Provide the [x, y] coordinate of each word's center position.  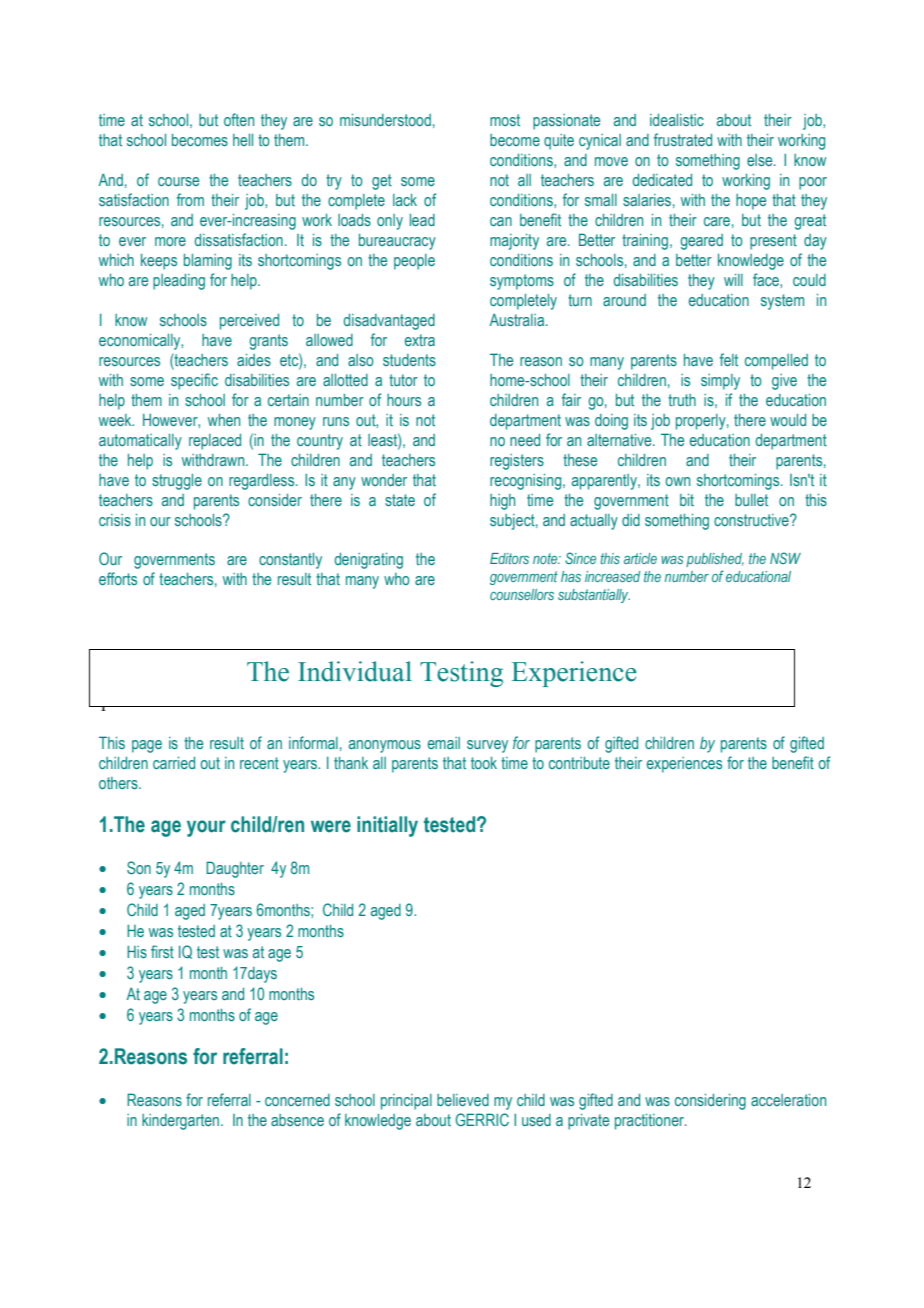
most [505, 120]
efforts [118, 578]
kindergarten [182, 1122]
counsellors [522, 594]
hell [243, 140]
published [715, 560]
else [761, 160]
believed [463, 1100]
